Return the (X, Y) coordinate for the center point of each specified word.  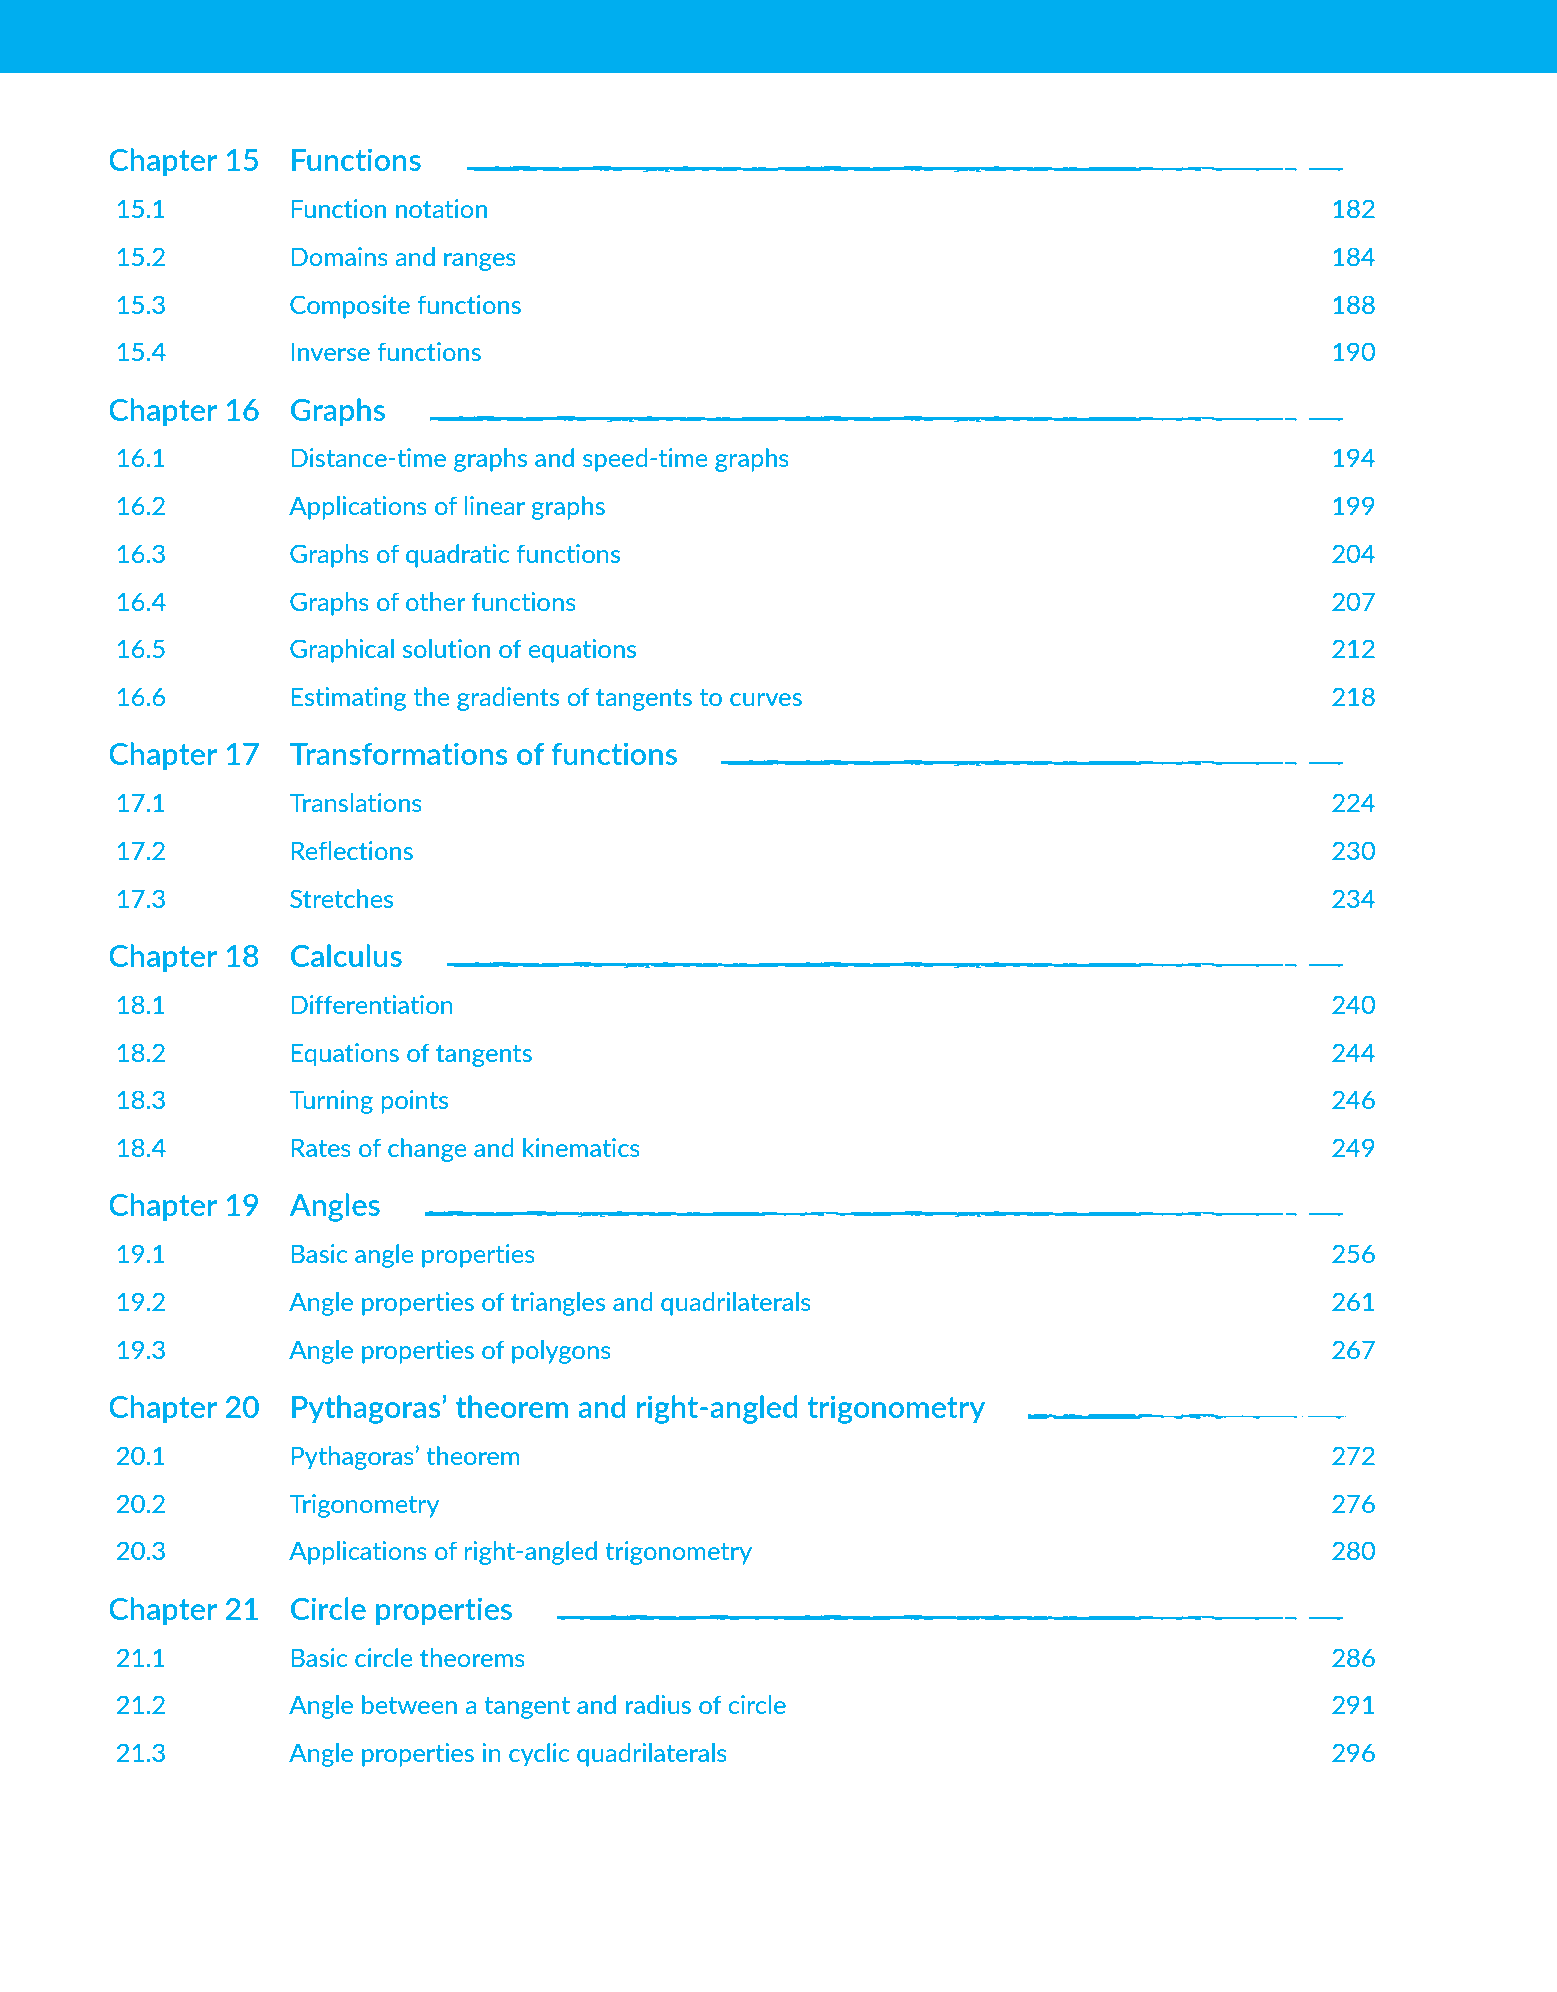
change (427, 1150)
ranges (480, 262)
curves (766, 699)
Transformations (398, 753)
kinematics (581, 1147)
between (409, 1704)
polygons (561, 1352)
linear (494, 505)
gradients (508, 699)
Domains (339, 256)
